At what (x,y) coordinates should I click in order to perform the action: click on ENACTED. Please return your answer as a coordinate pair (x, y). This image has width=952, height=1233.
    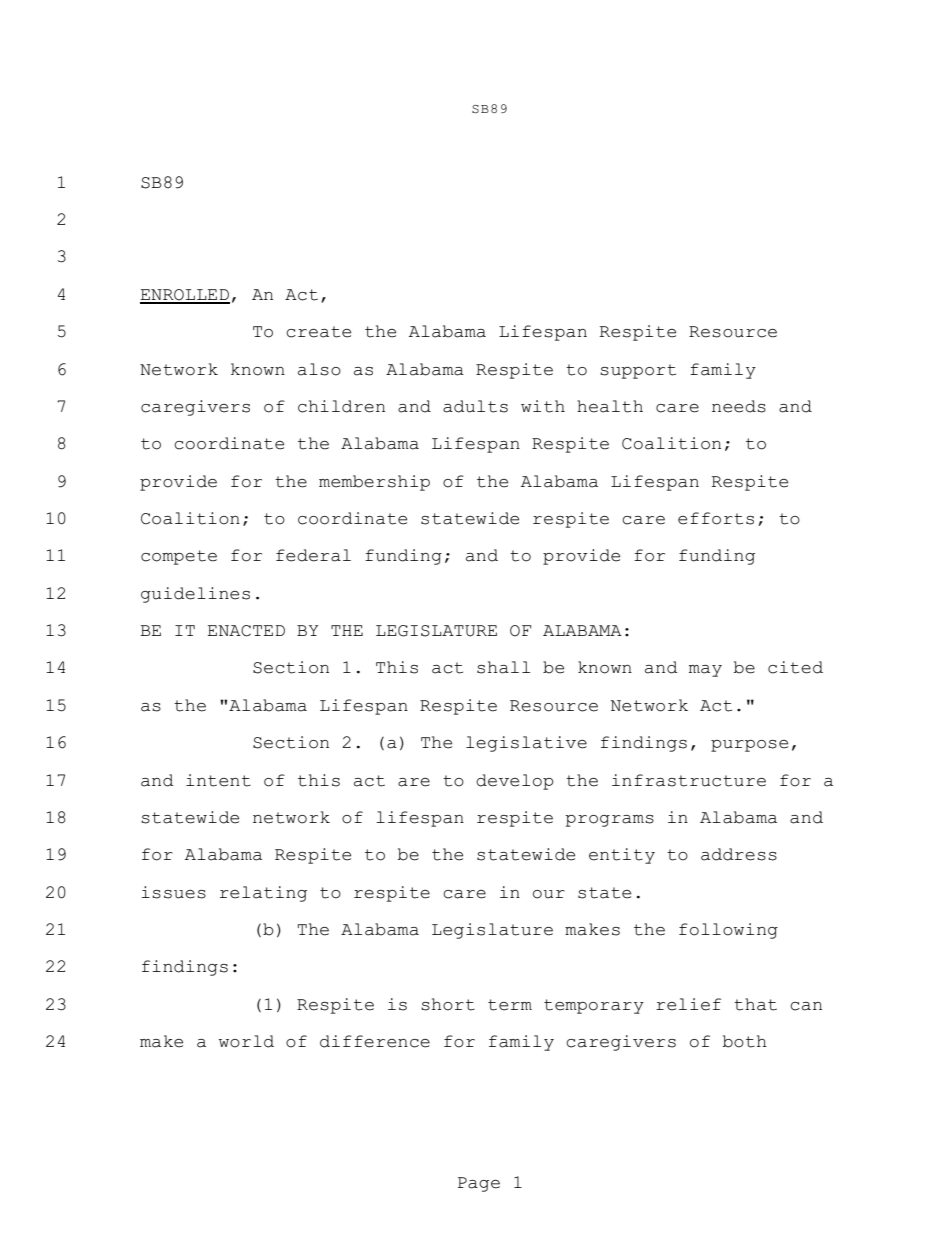
    Looking at the image, I should click on (246, 631).
